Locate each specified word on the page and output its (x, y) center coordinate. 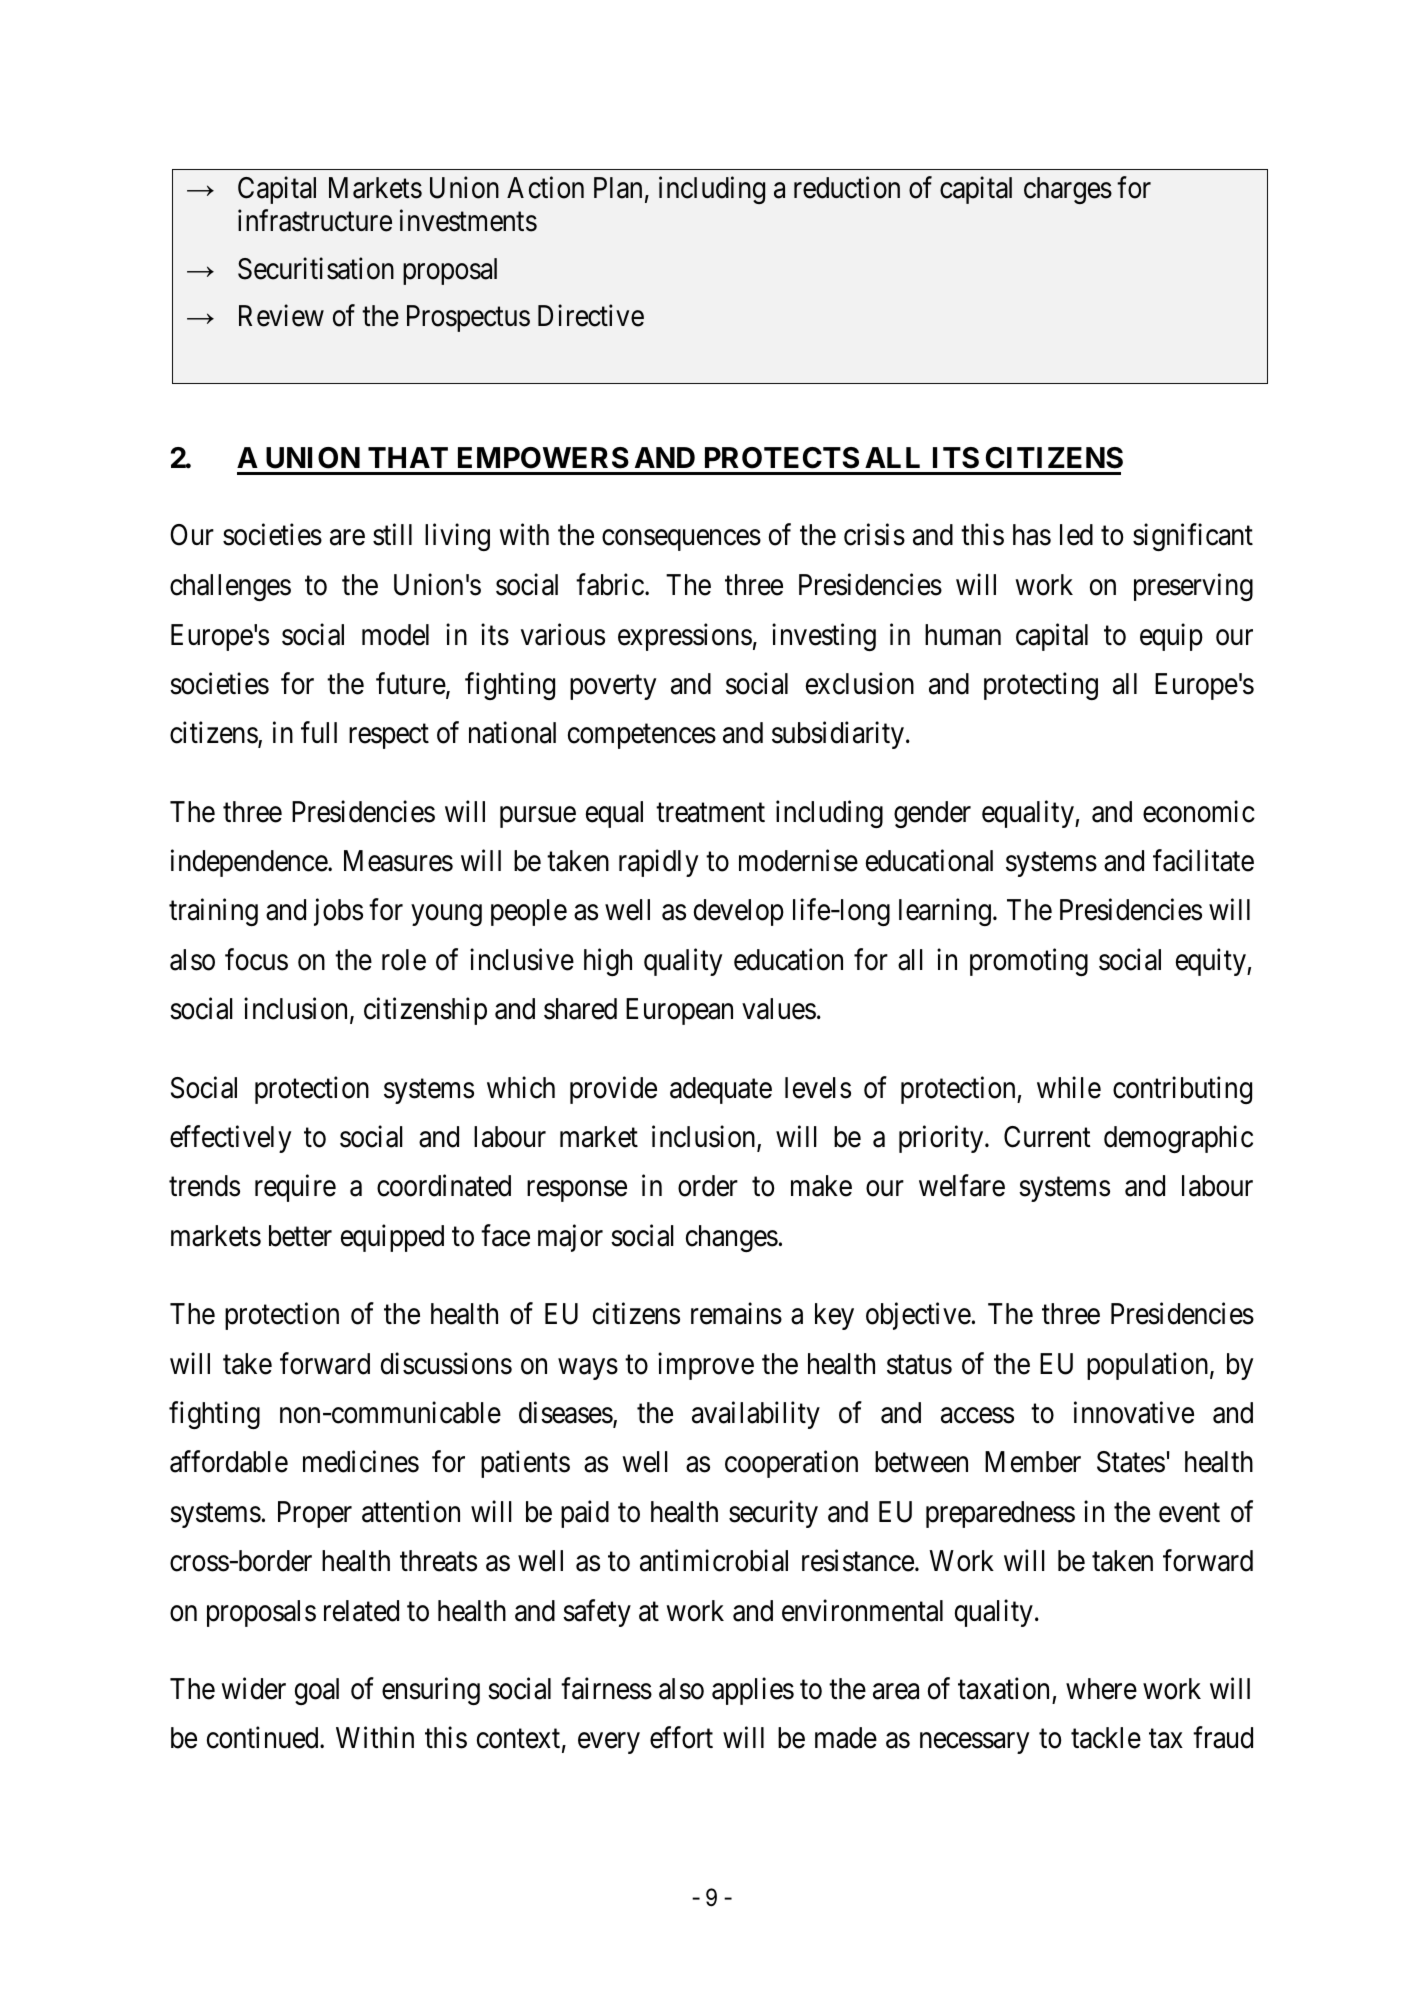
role (404, 960)
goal (317, 1691)
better (300, 1236)
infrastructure (315, 221)
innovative (1134, 1412)
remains (736, 1313)
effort (681, 1738)
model (395, 635)
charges (1068, 190)
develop (739, 912)
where (1101, 1689)
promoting (1029, 962)
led (1076, 535)
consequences (681, 540)
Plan (618, 188)
